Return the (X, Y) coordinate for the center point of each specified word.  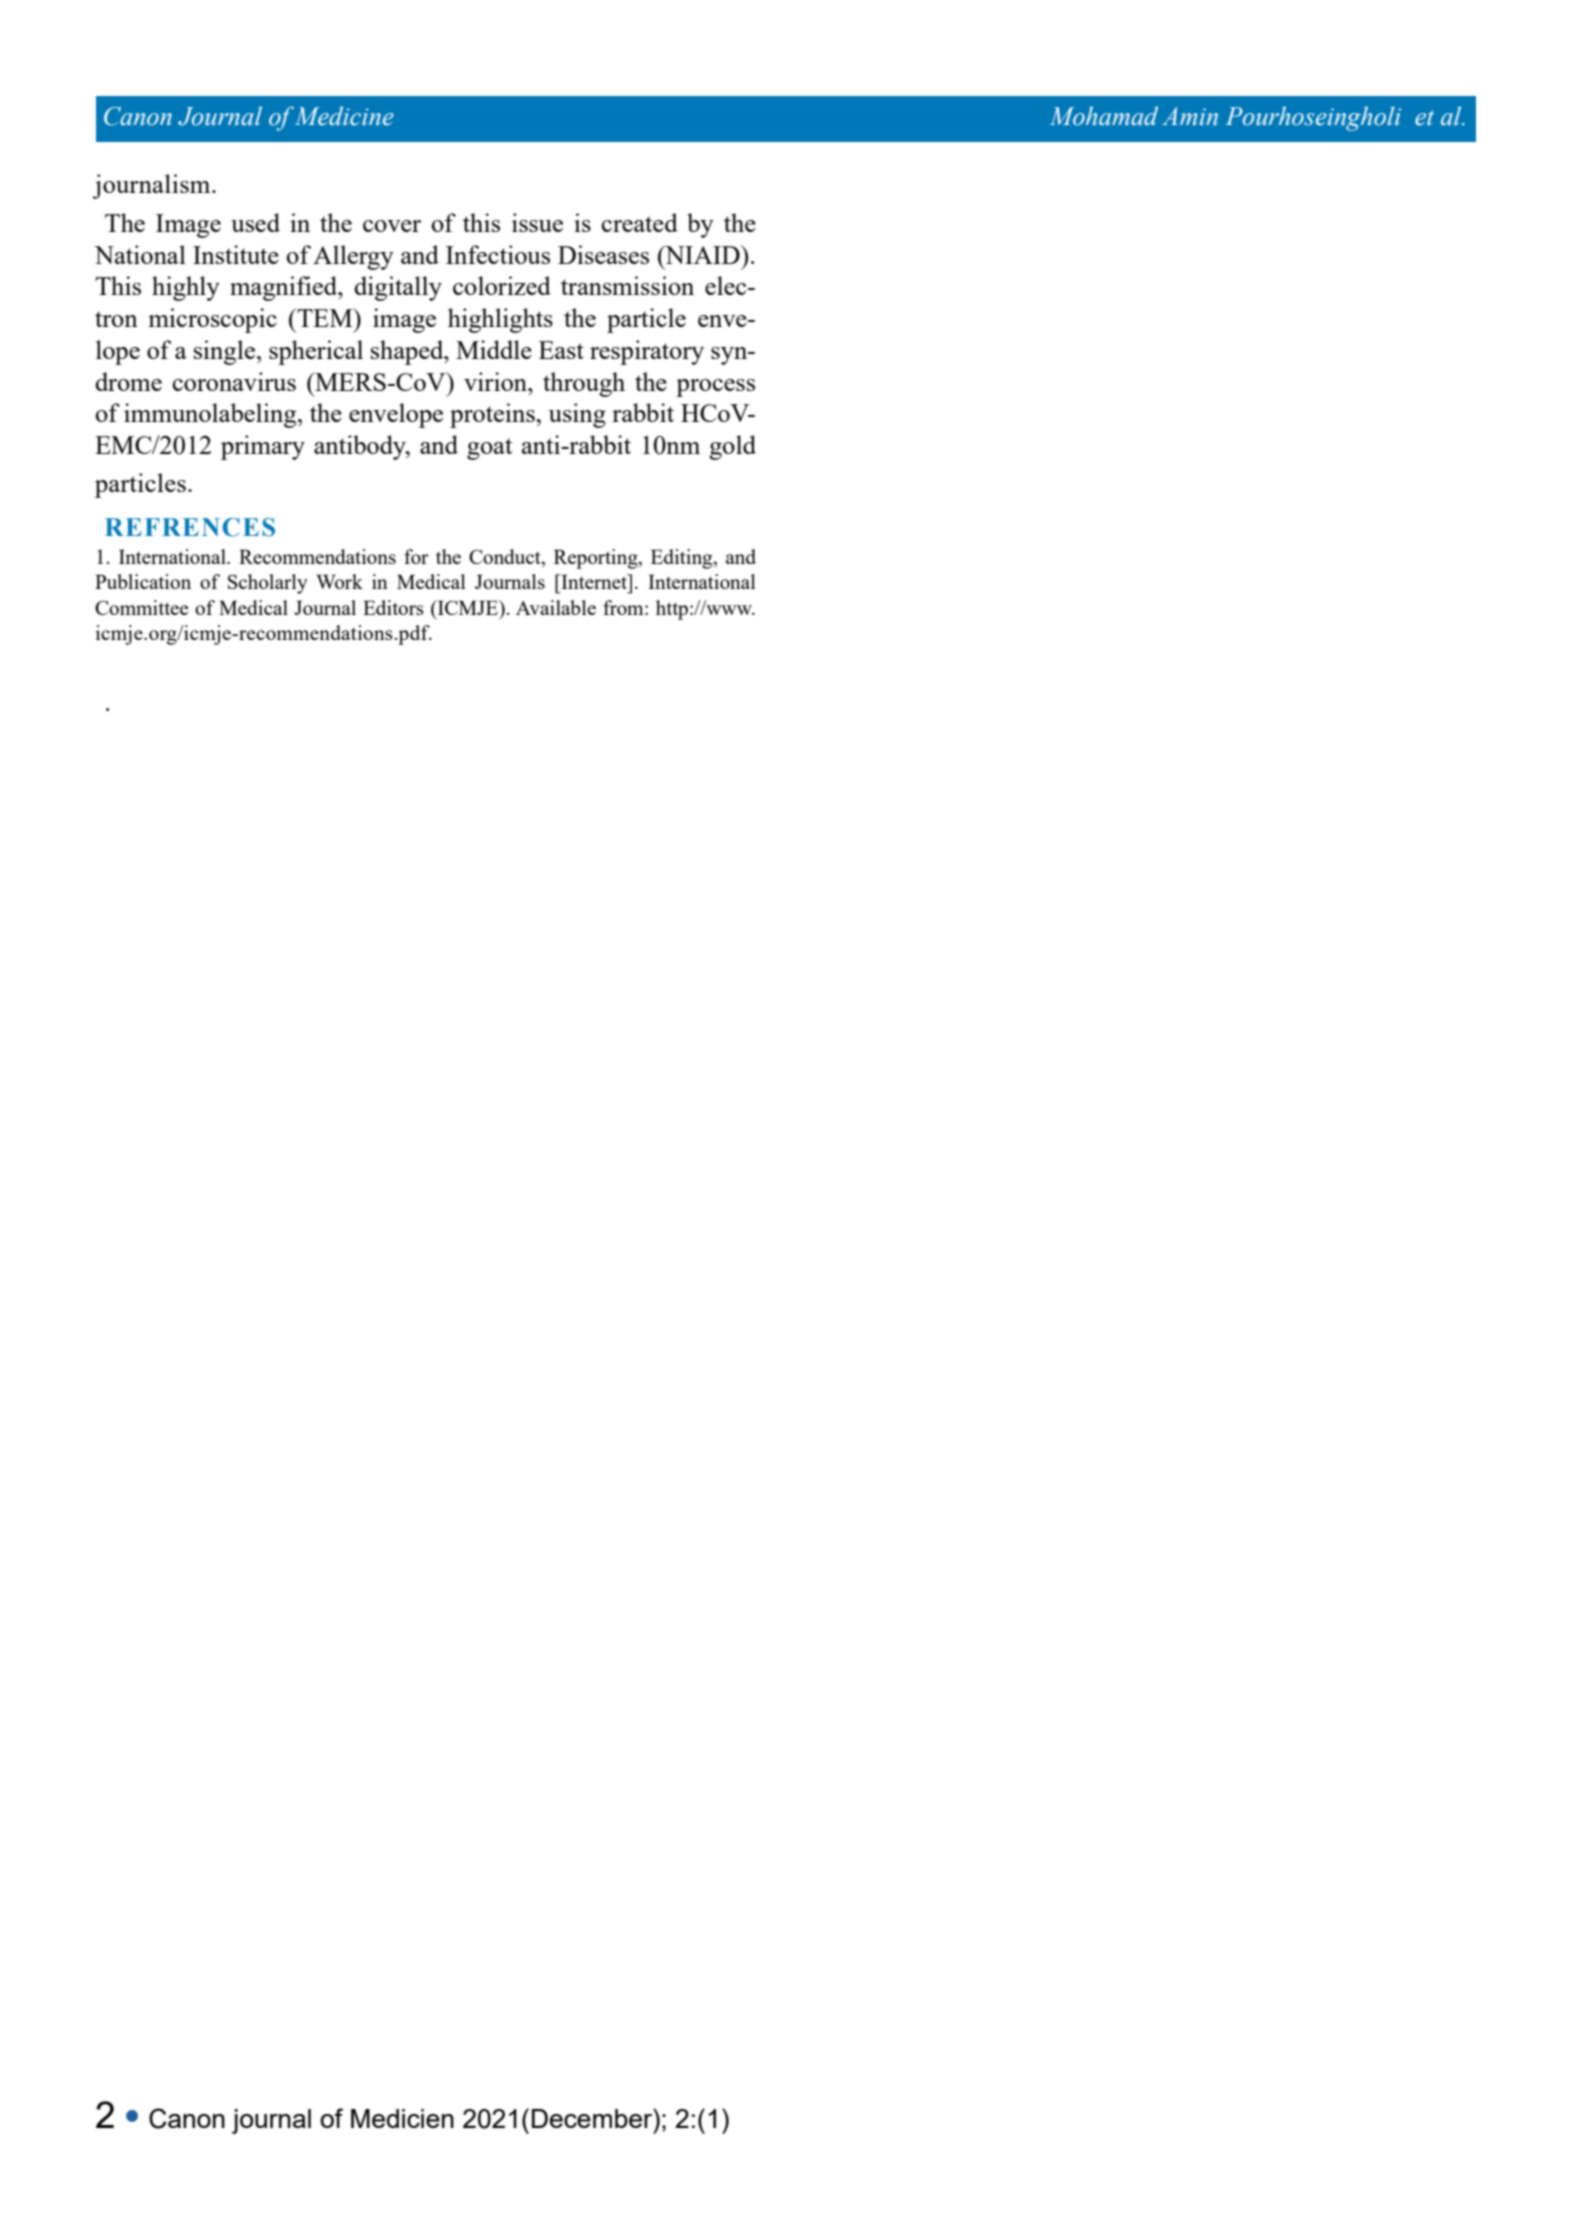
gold (732, 447)
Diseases (603, 254)
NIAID (702, 254)
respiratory (647, 352)
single (224, 352)
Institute (236, 254)
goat (489, 449)
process (715, 388)
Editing (683, 559)
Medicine (344, 116)
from (624, 607)
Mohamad (1104, 116)
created (639, 222)
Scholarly (268, 584)
